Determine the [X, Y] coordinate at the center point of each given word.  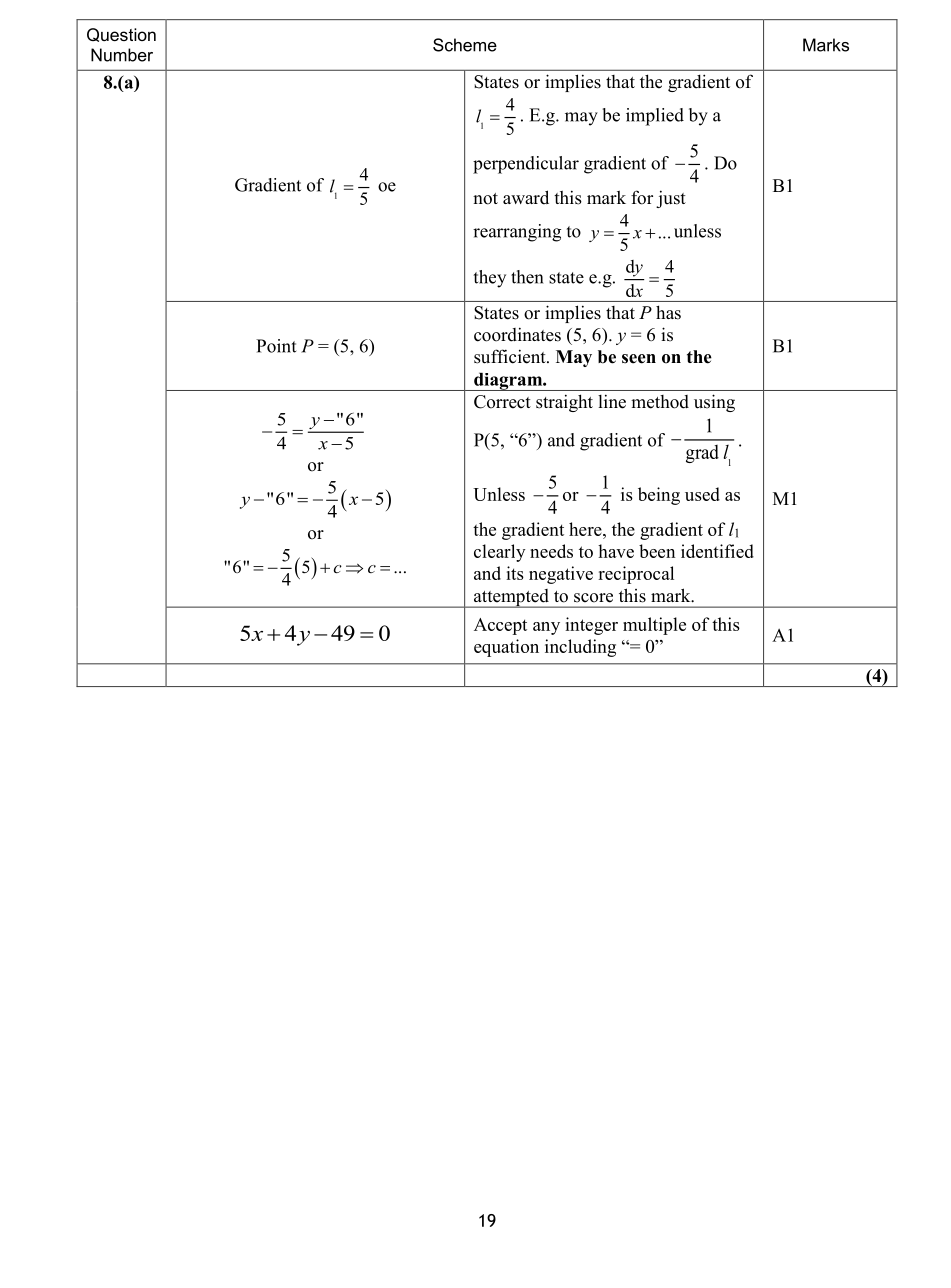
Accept [500, 626]
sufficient [511, 356]
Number [122, 55]
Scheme [465, 45]
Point [276, 346]
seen [639, 359]
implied [655, 117]
